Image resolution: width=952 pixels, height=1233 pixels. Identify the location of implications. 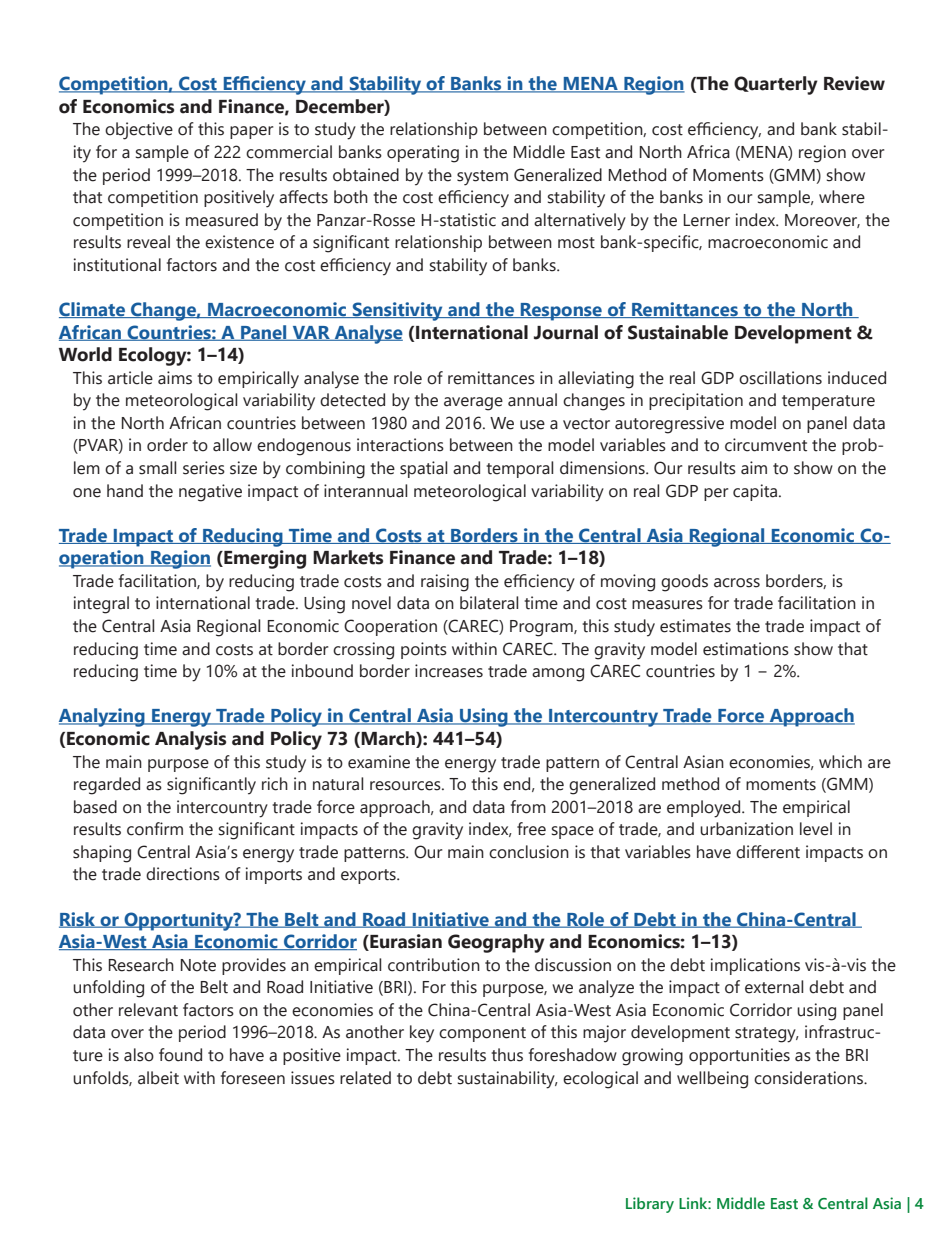
(755, 966).
